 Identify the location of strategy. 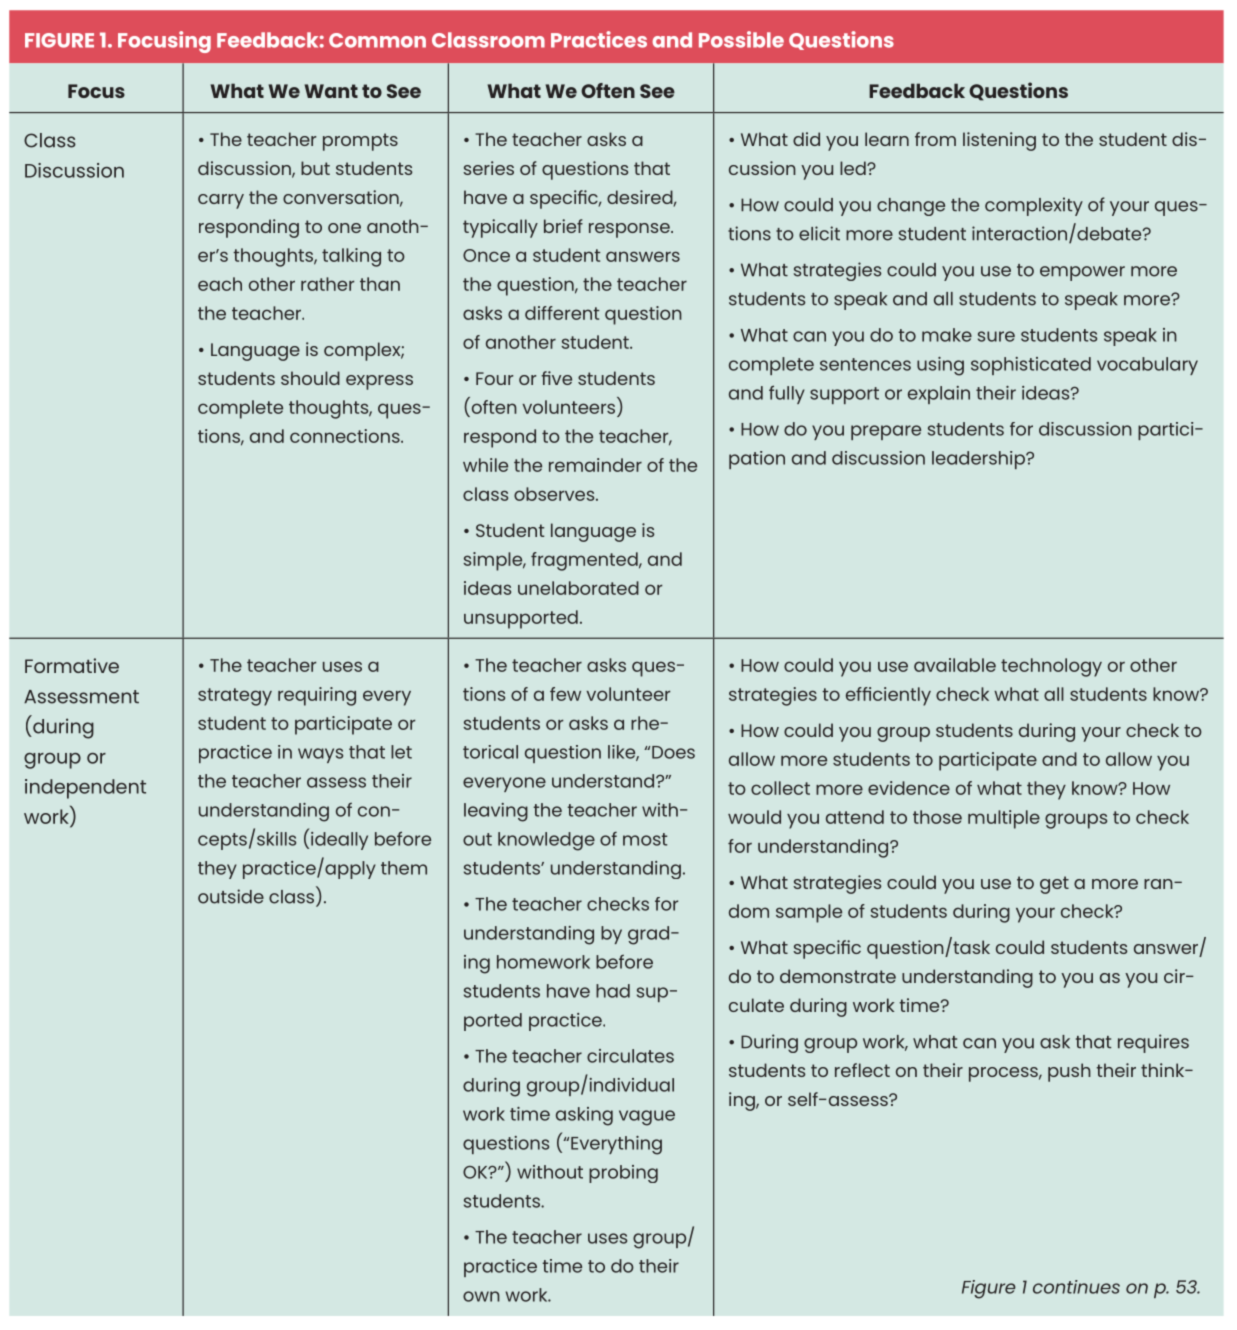
(235, 697).
